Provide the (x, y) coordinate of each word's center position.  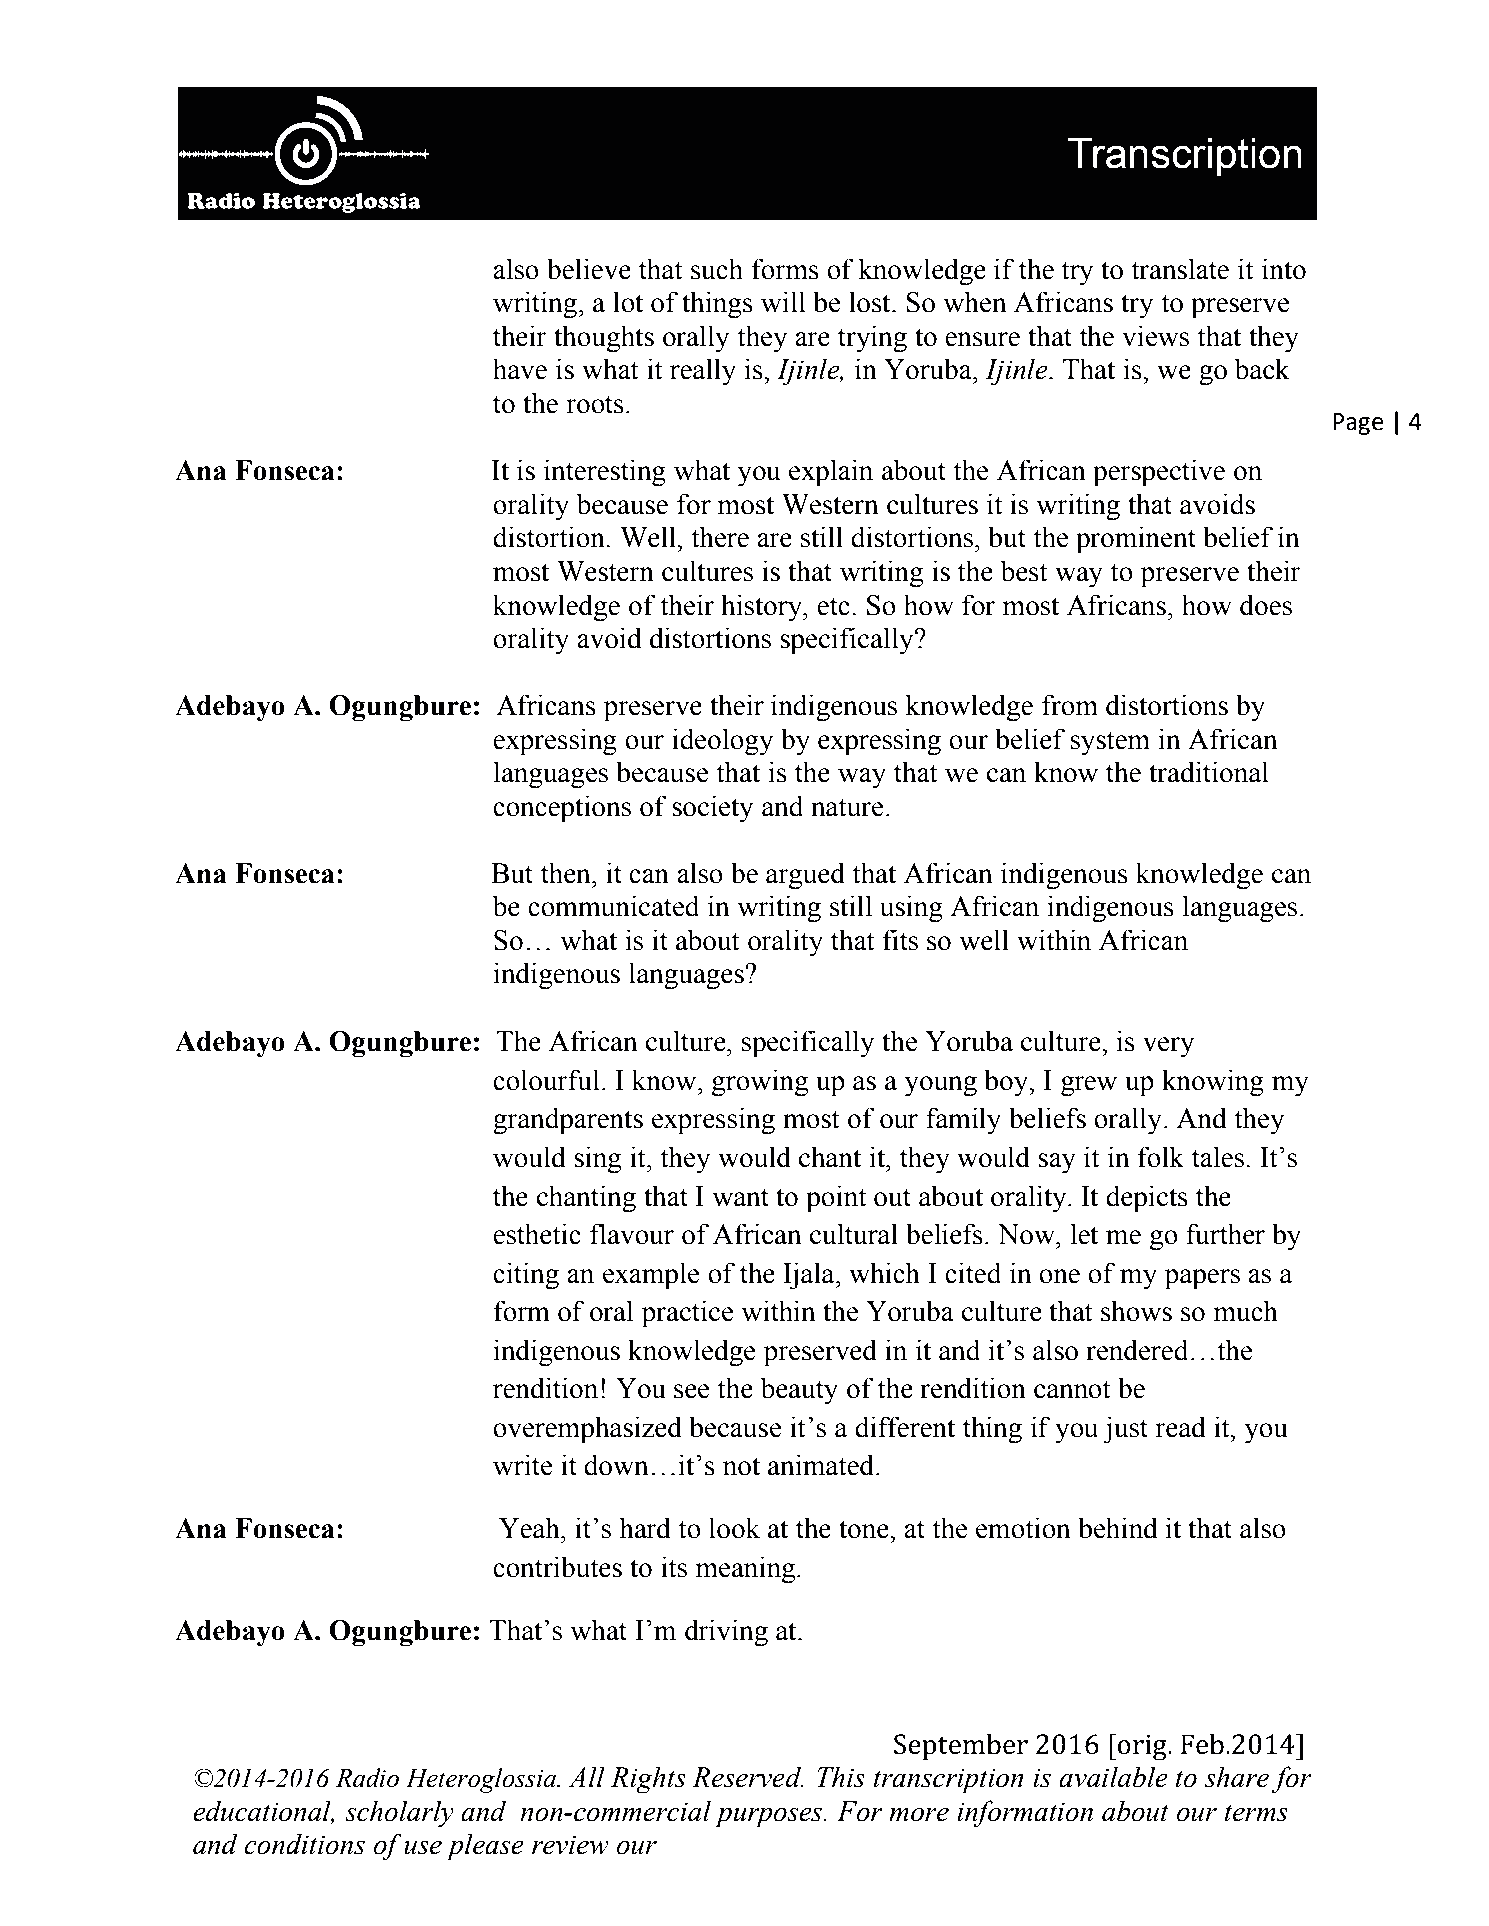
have (520, 369)
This (841, 1777)
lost (871, 302)
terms (1256, 1813)
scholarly (399, 1814)
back (1262, 369)
